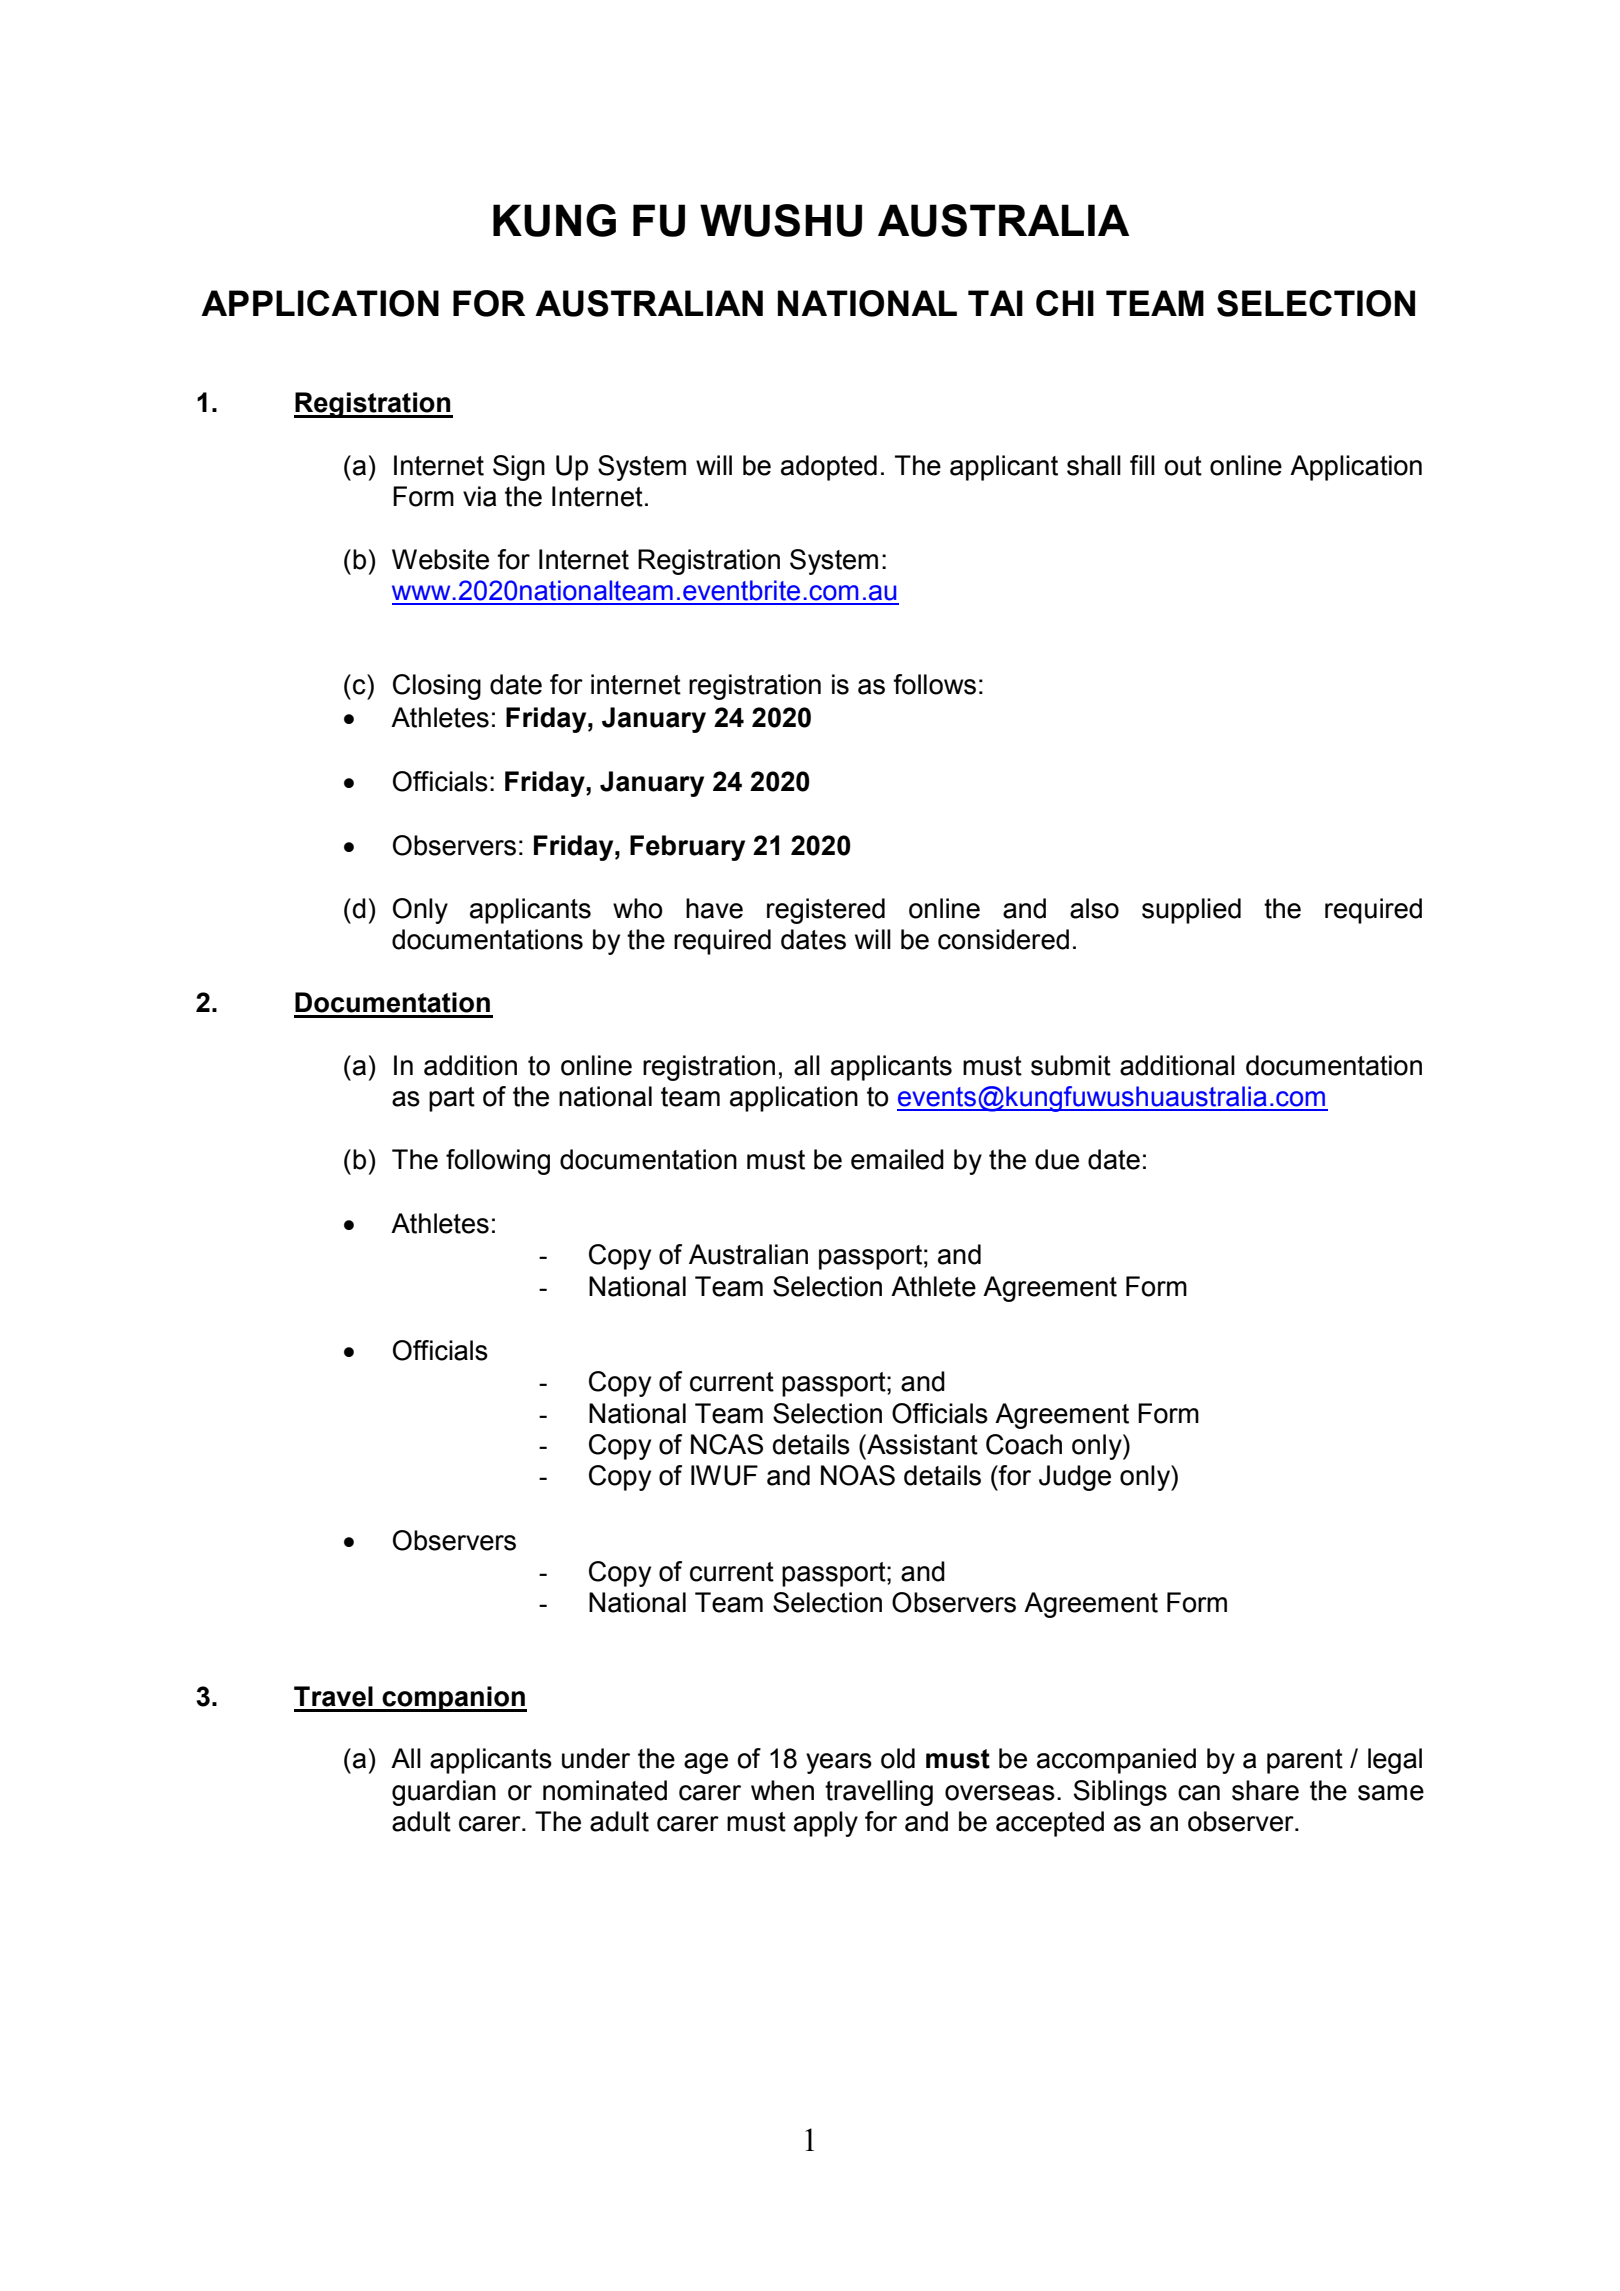 The height and width of the document is (2291, 1620). Describe the element at coordinates (1071, 1065) in the document. I see `submit` at that location.
